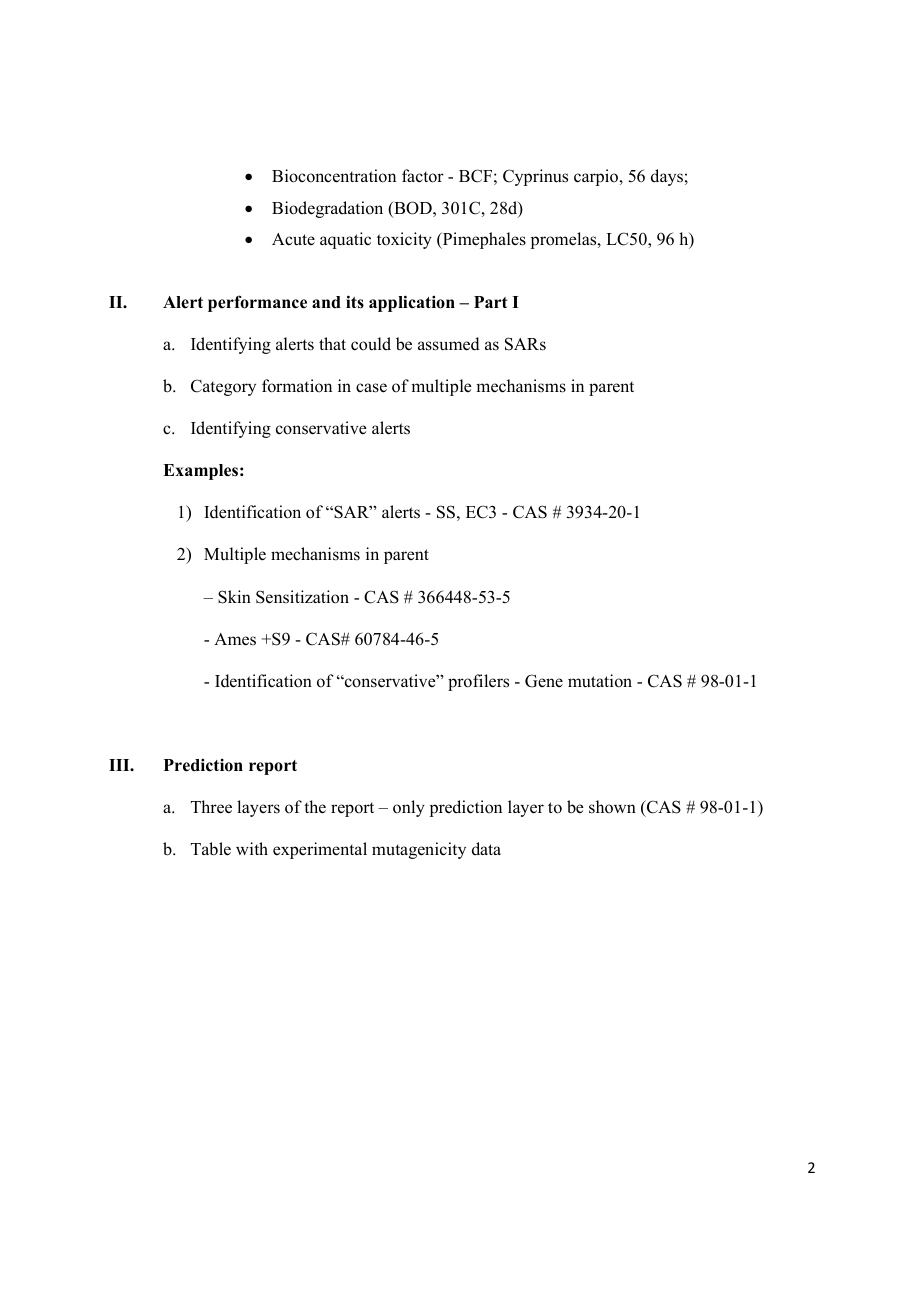  Describe the element at coordinates (600, 681) in the screenshot. I see `mutation` at that location.
